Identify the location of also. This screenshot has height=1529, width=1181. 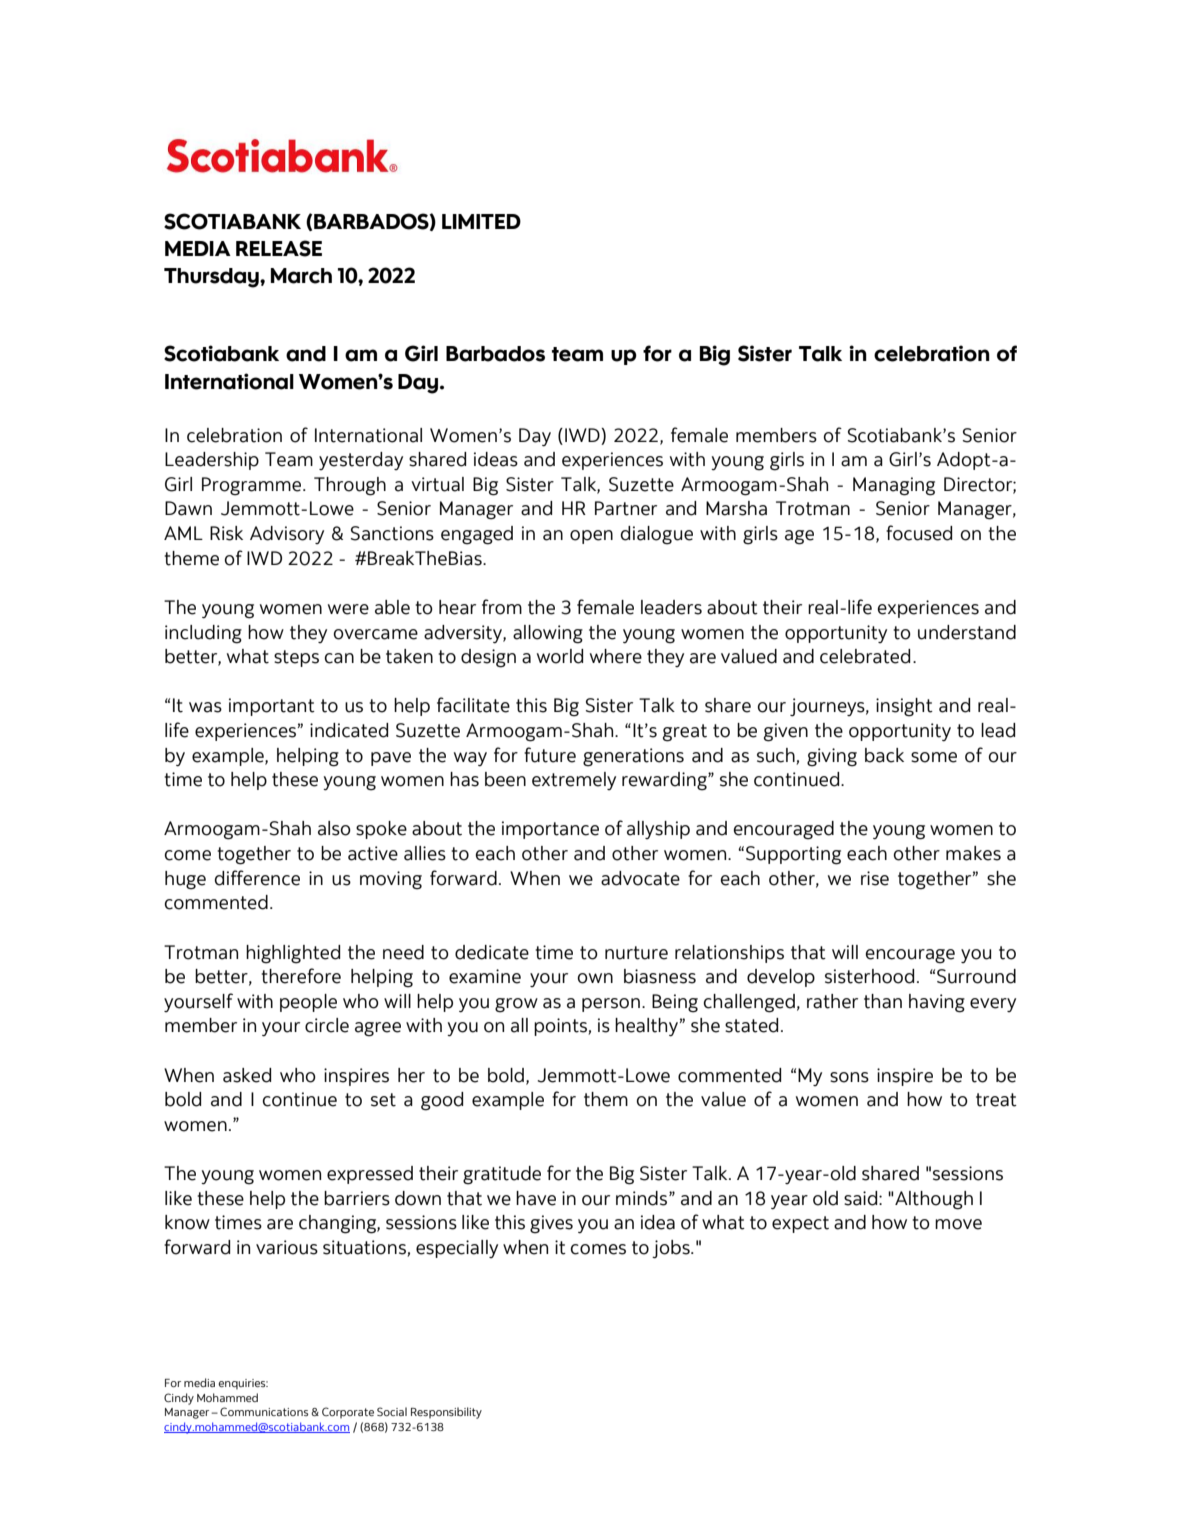
(334, 828).
